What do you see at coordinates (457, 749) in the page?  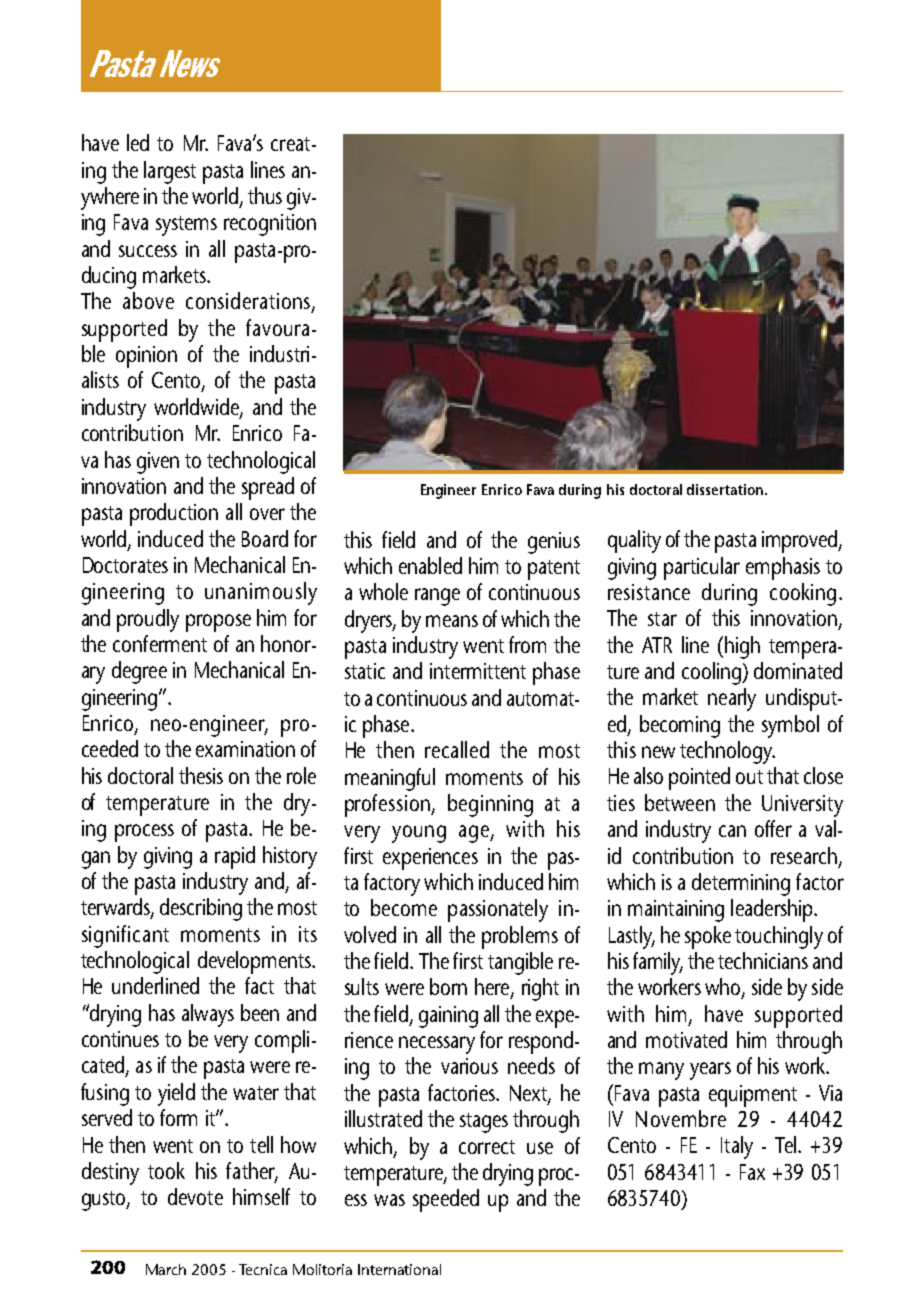 I see `recalled` at bounding box center [457, 749].
